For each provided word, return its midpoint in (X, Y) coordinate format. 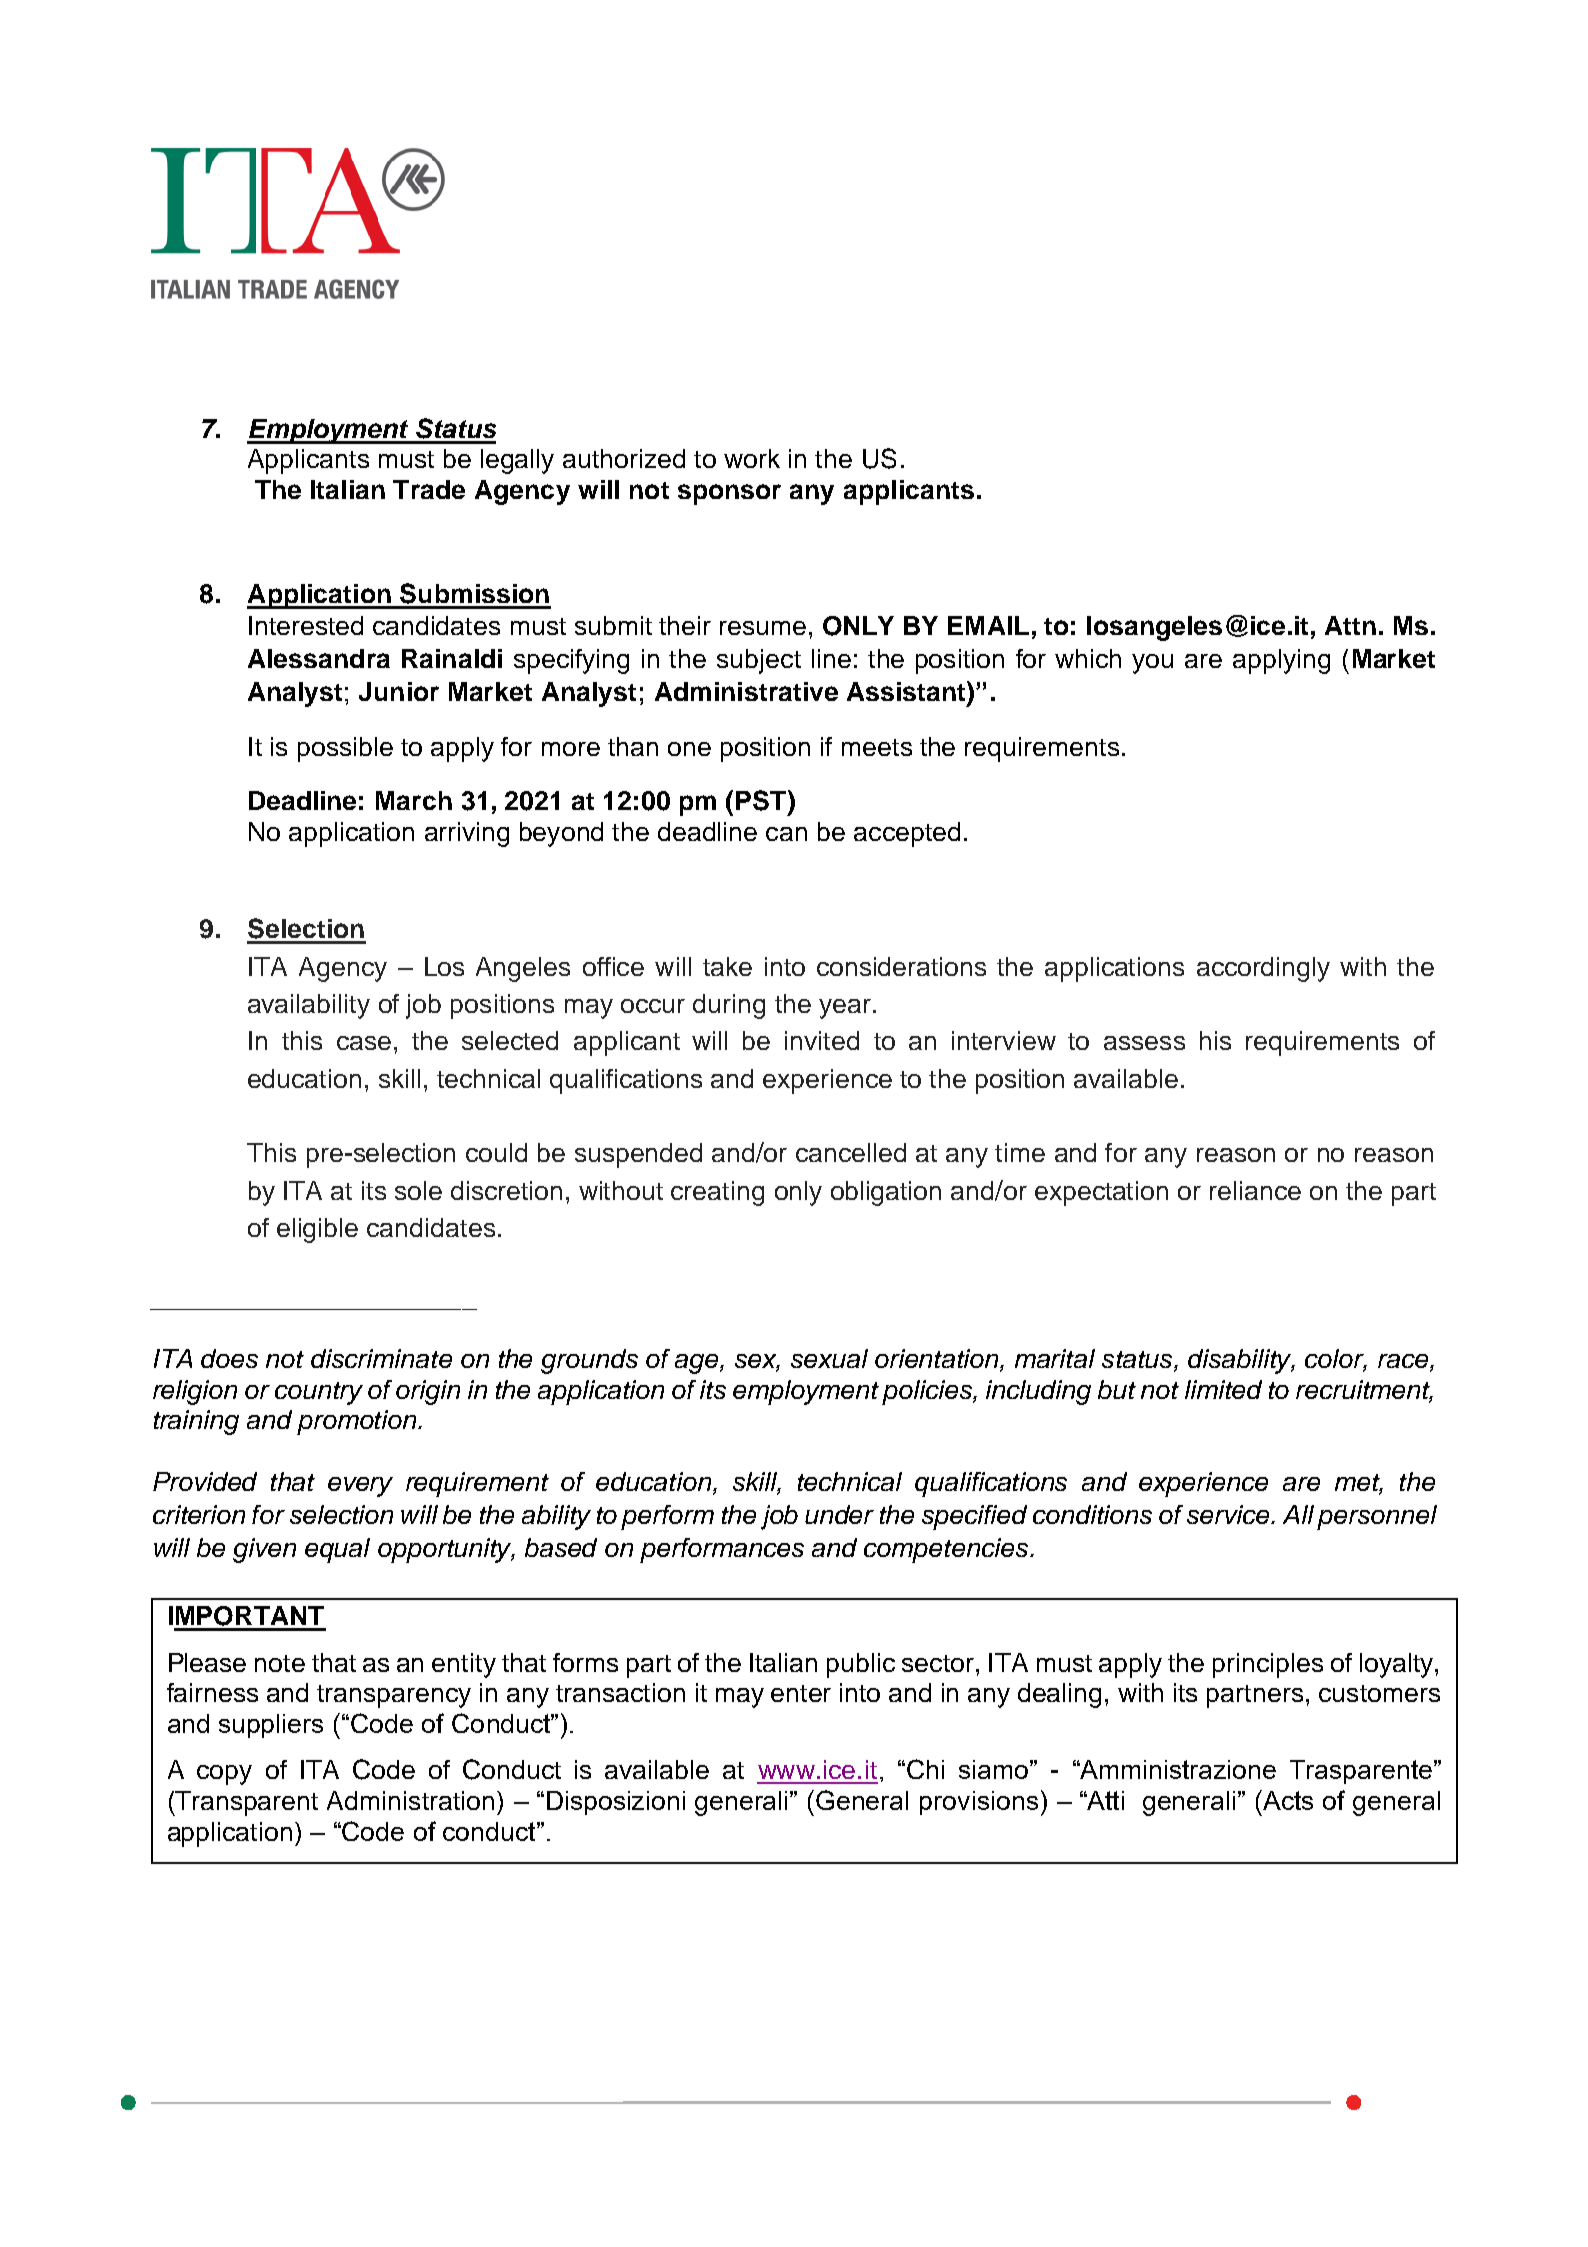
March (414, 800)
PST (762, 800)
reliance (1255, 1190)
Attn (1350, 625)
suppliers (271, 1726)
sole (418, 1190)
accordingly (1263, 969)
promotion (358, 1422)
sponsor (729, 494)
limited (1223, 1389)
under (839, 1514)
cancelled (851, 1152)
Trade (429, 489)
